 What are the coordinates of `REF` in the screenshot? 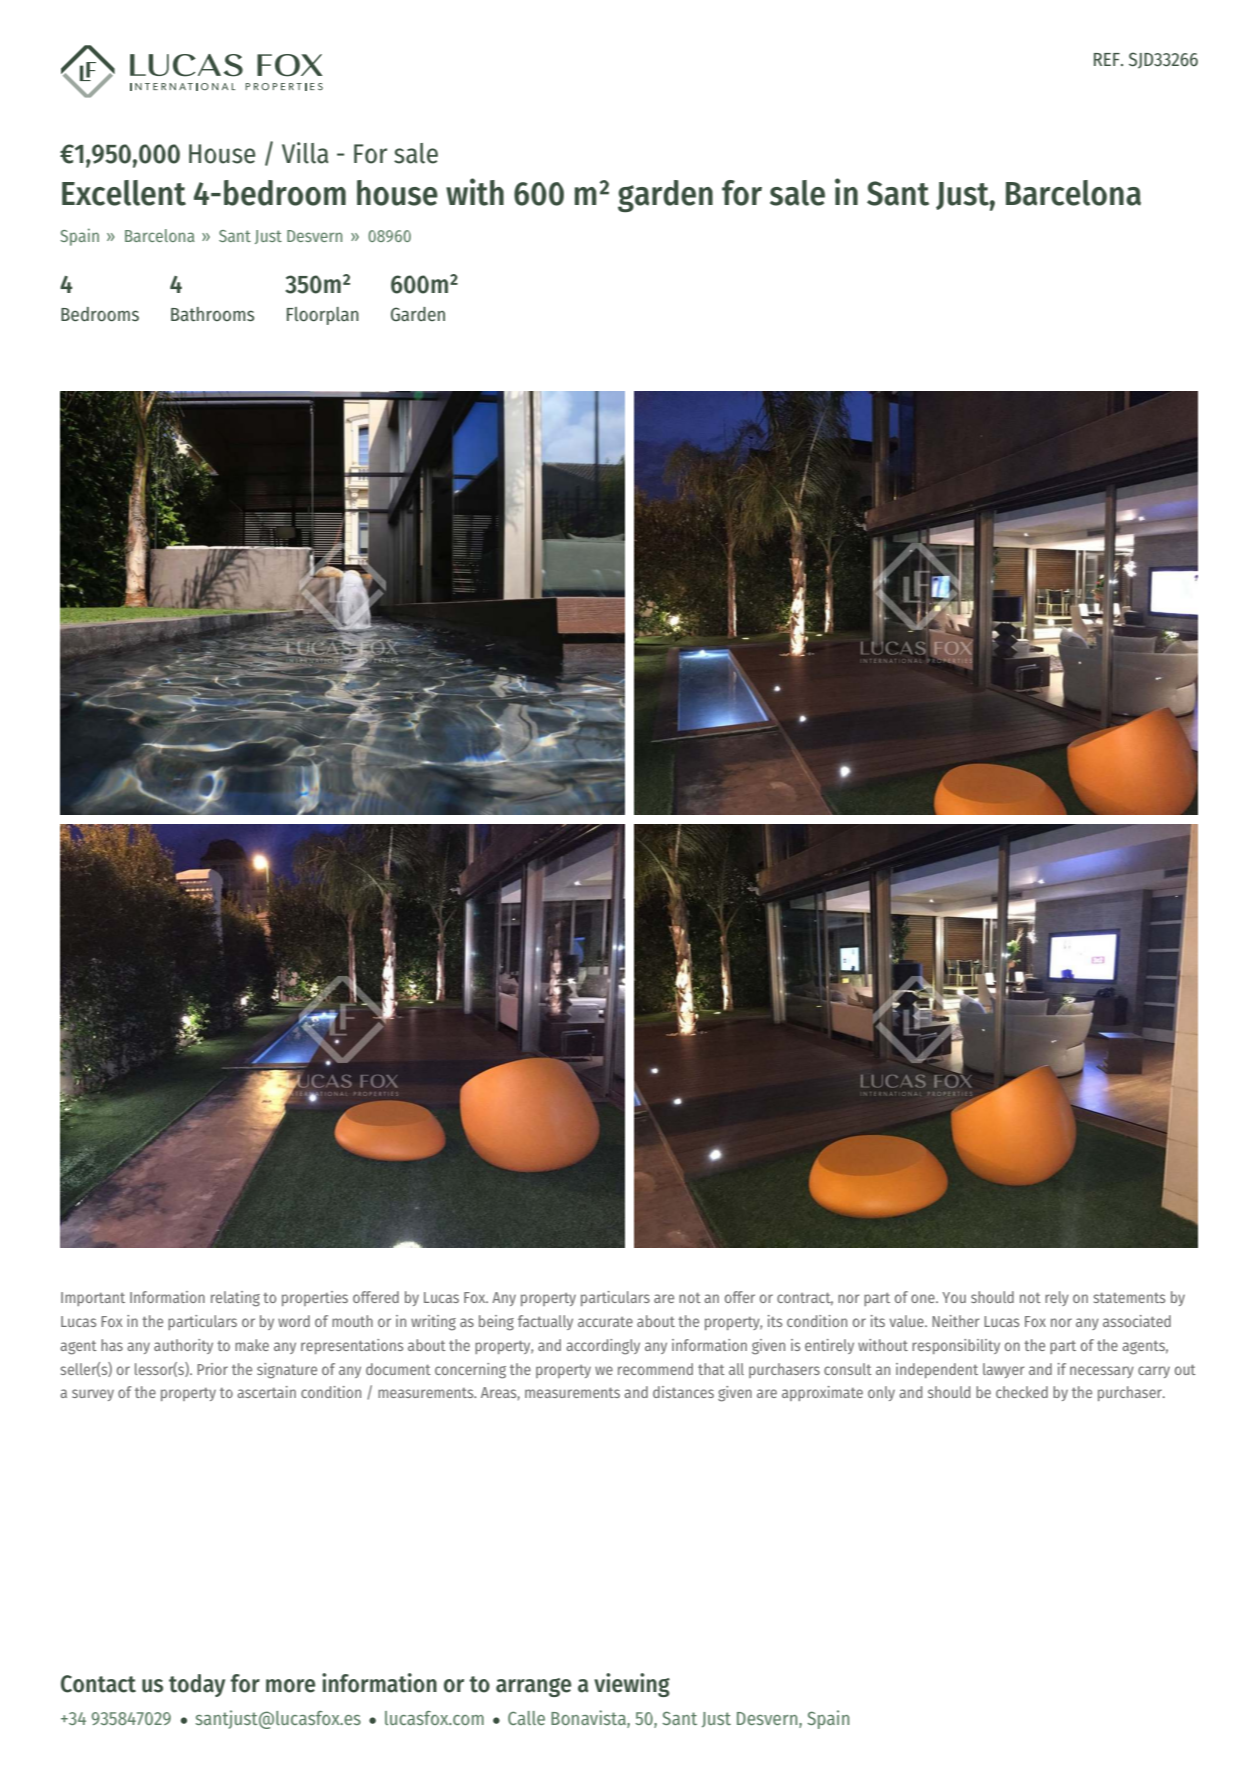 It's located at (1108, 59).
